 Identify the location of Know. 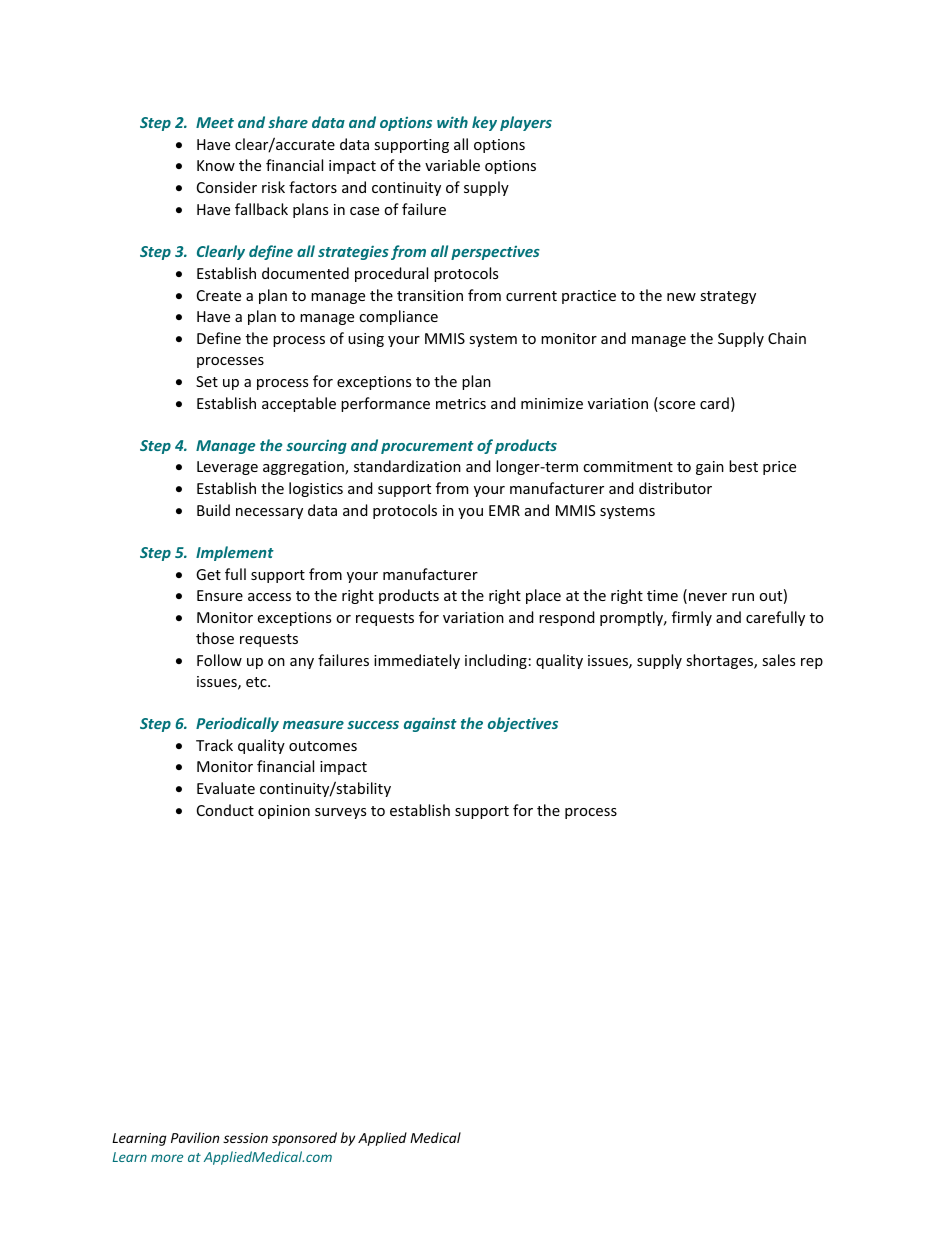
(216, 165).
